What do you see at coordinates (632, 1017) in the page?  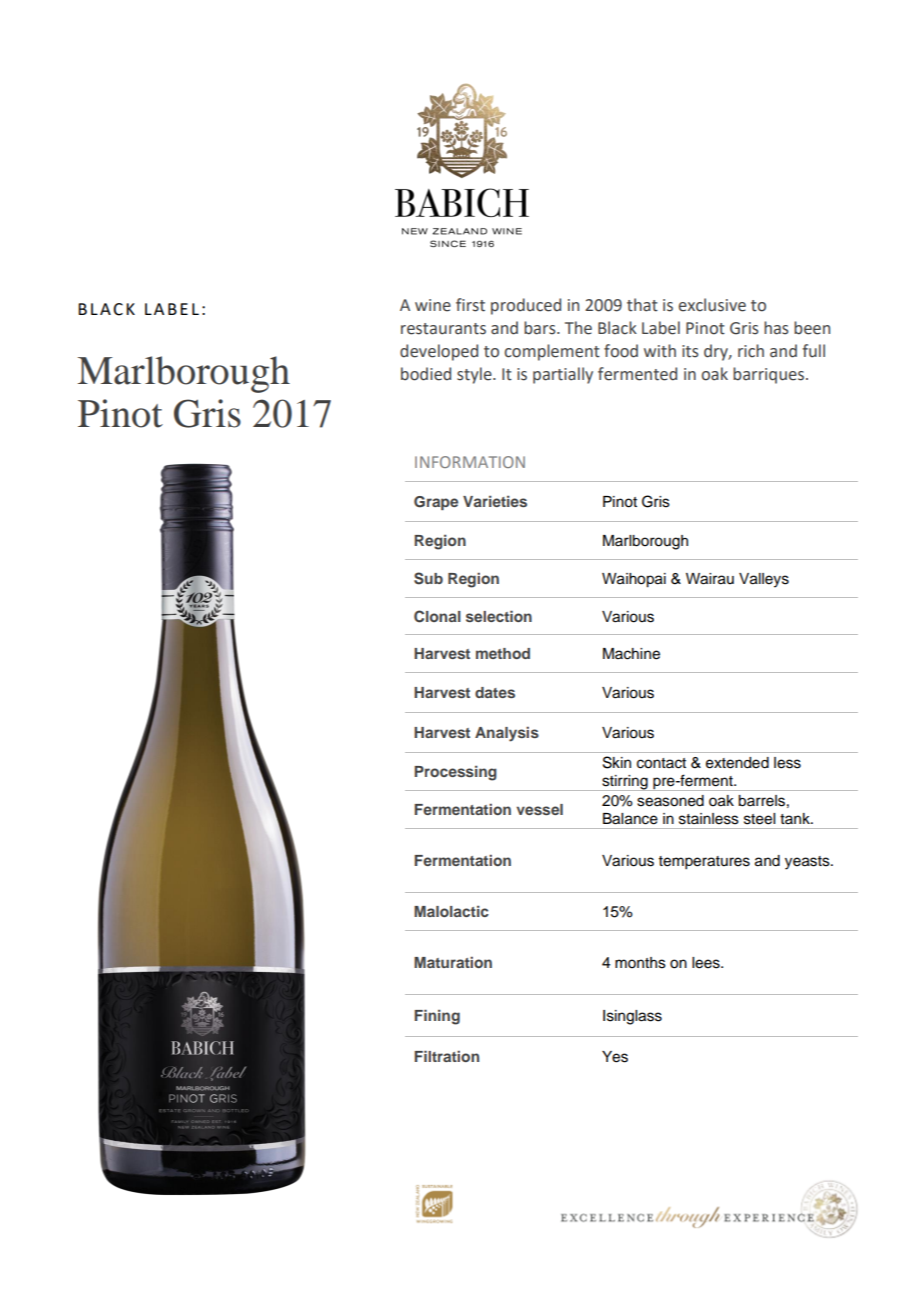 I see `Isinglass` at bounding box center [632, 1017].
